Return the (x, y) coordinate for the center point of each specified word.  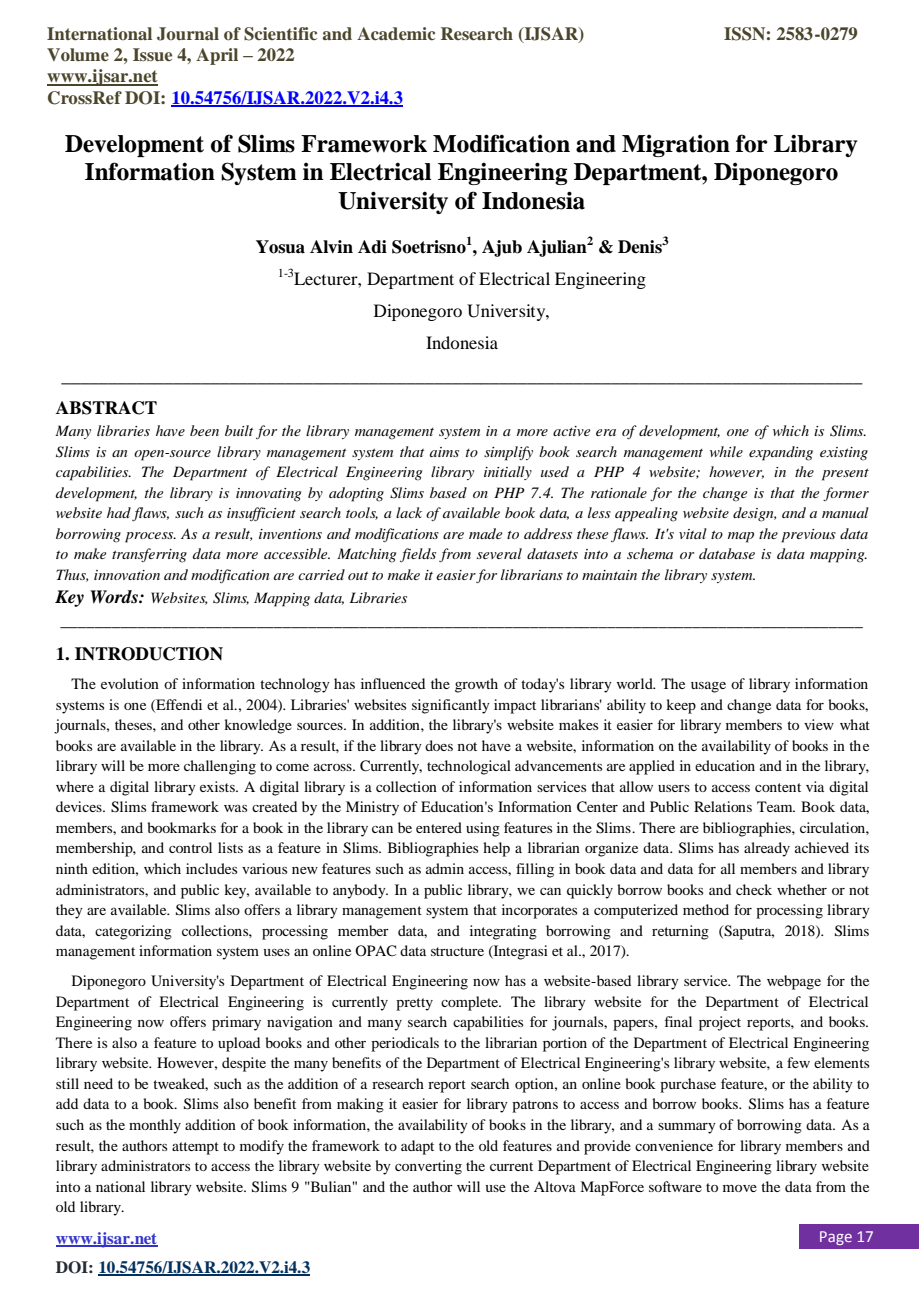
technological (469, 767)
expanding (781, 453)
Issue (152, 55)
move (740, 1188)
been (204, 430)
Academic (396, 33)
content (778, 787)
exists (218, 786)
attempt (195, 1148)
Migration (676, 146)
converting (428, 1167)
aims (444, 452)
